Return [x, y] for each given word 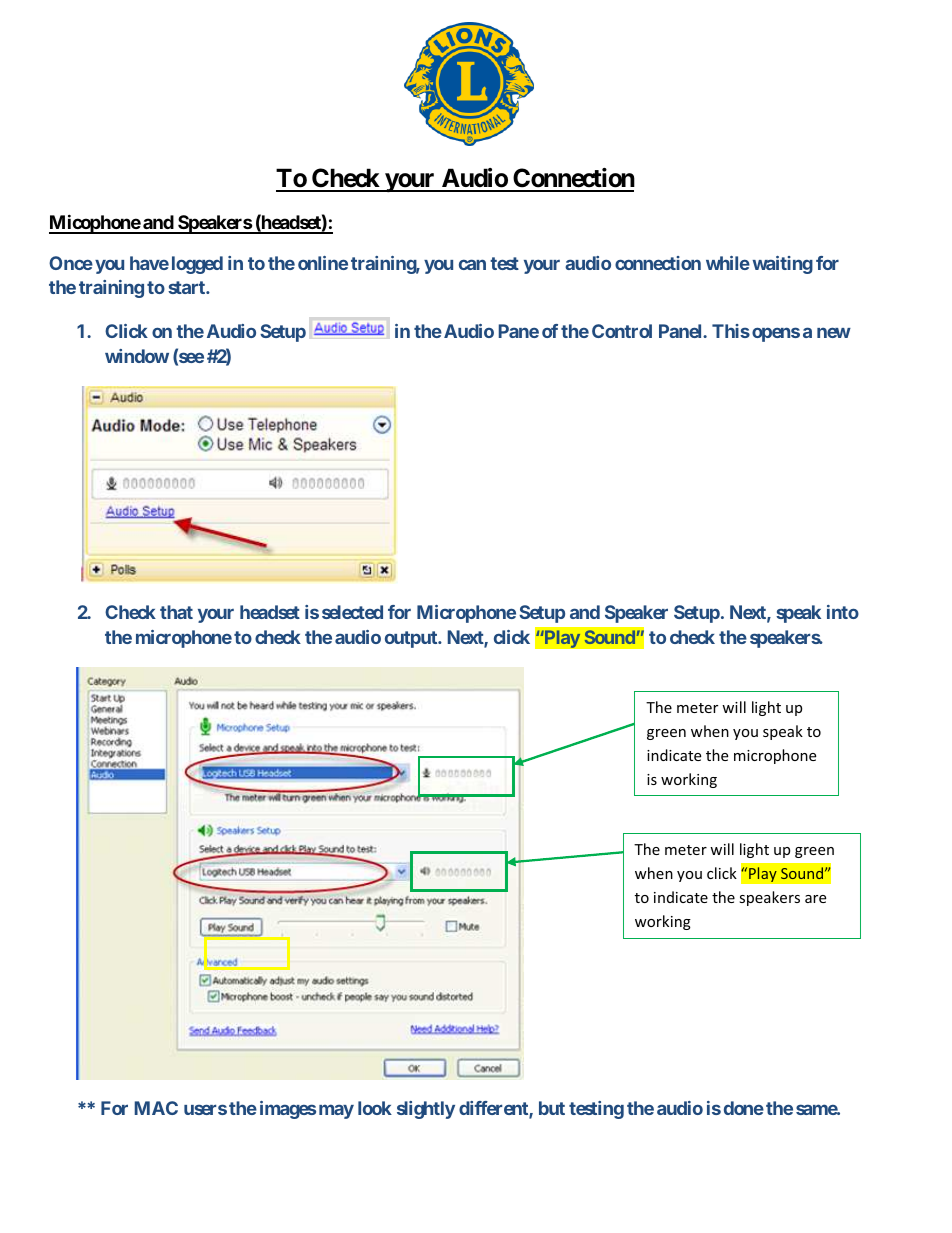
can [472, 264]
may [336, 1111]
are [815, 899]
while [728, 263]
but [552, 1108]
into [843, 612]
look [375, 1108]
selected [352, 612]
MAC [156, 1108]
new [834, 332]
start [187, 287]
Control [622, 331]
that [176, 612]
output [412, 639]
